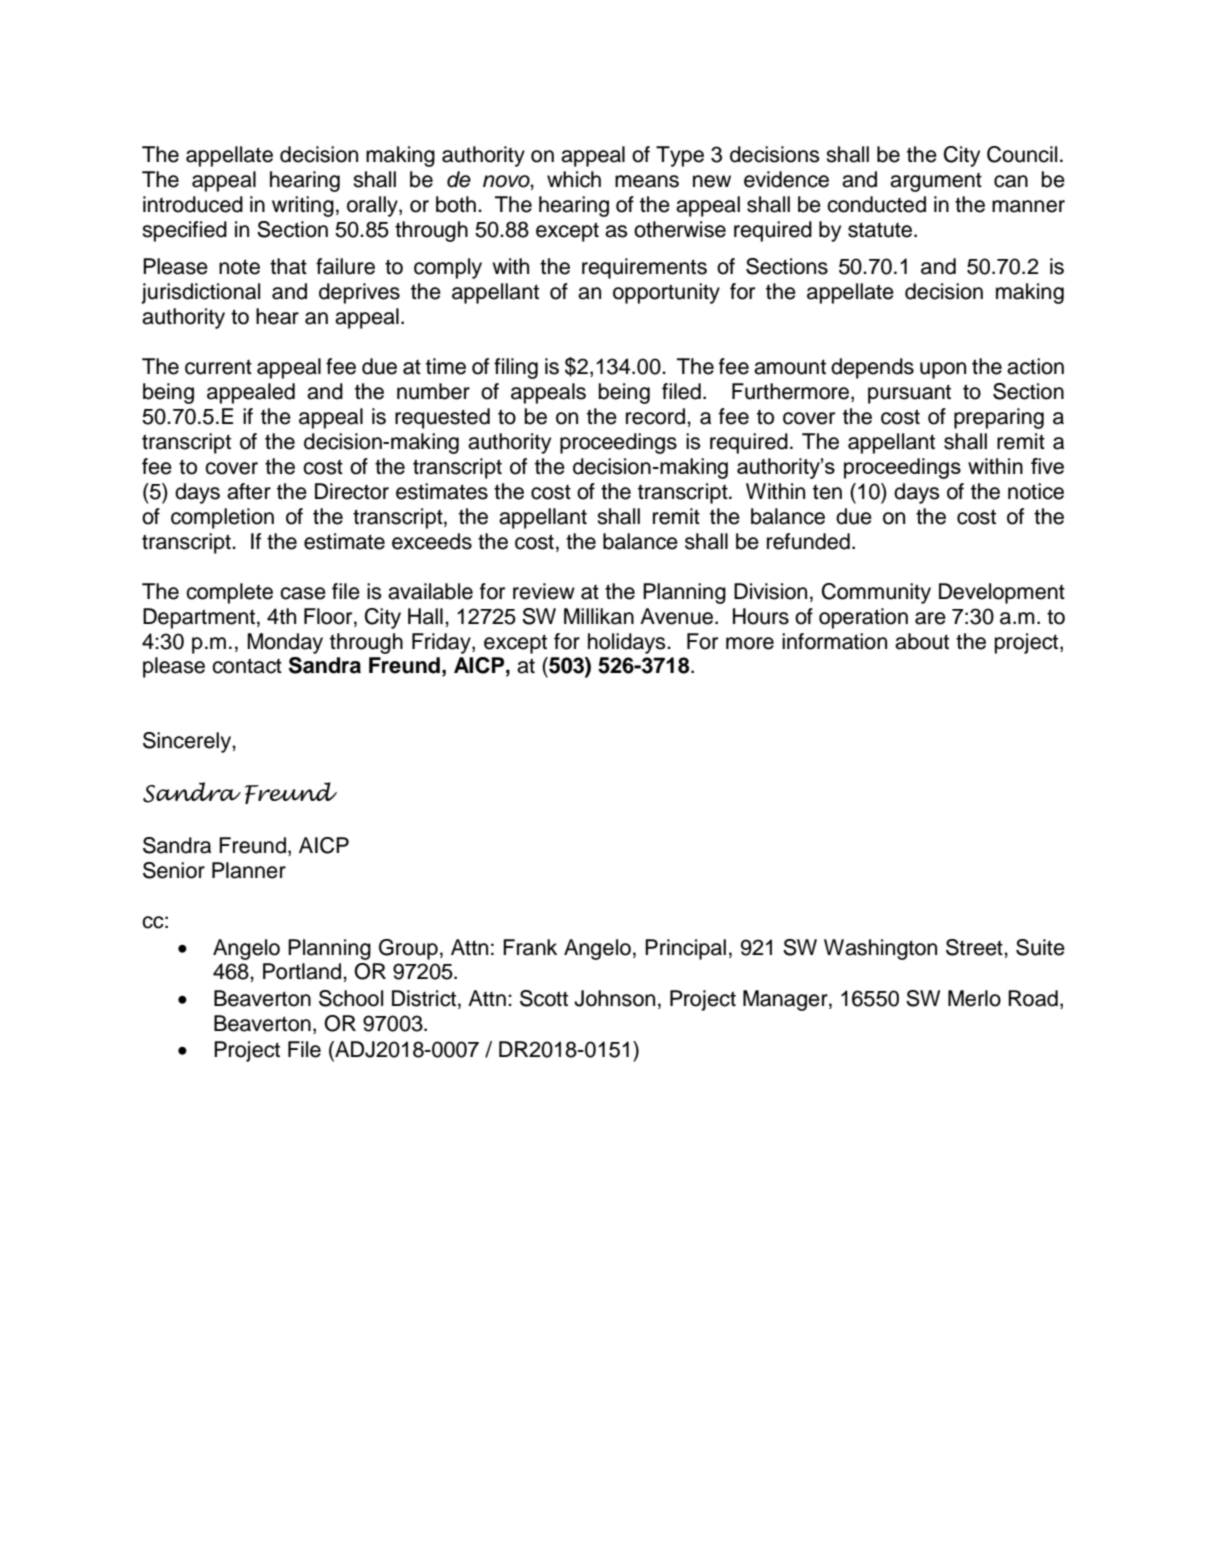 The height and width of the screenshot is (1562, 1207). What do you see at coordinates (647, 181) in the screenshot?
I see `means` at bounding box center [647, 181].
